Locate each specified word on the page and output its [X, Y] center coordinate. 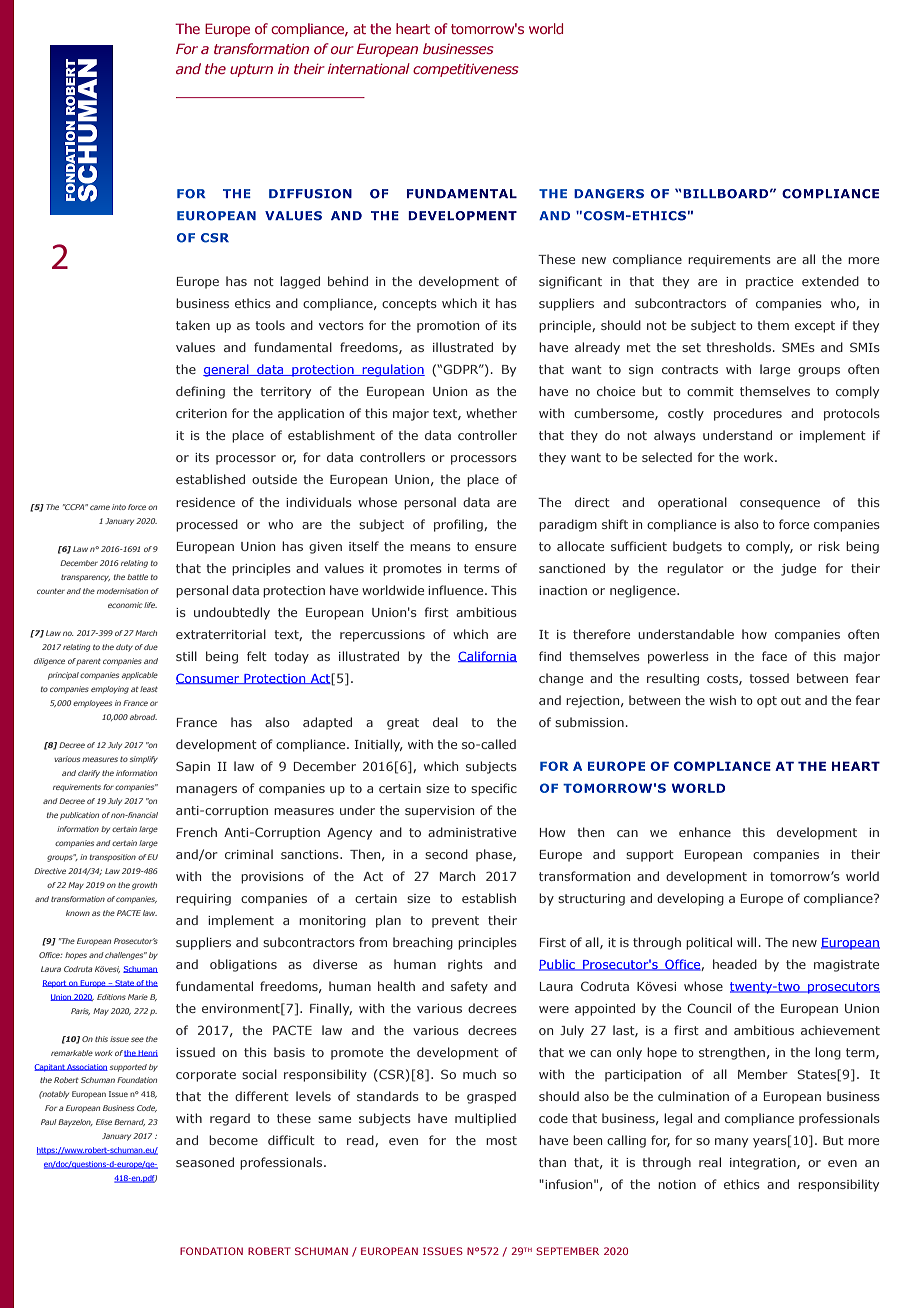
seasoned [205, 1162]
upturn [251, 70]
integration [764, 1164]
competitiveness [466, 70]
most [501, 1140]
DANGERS [609, 194]
